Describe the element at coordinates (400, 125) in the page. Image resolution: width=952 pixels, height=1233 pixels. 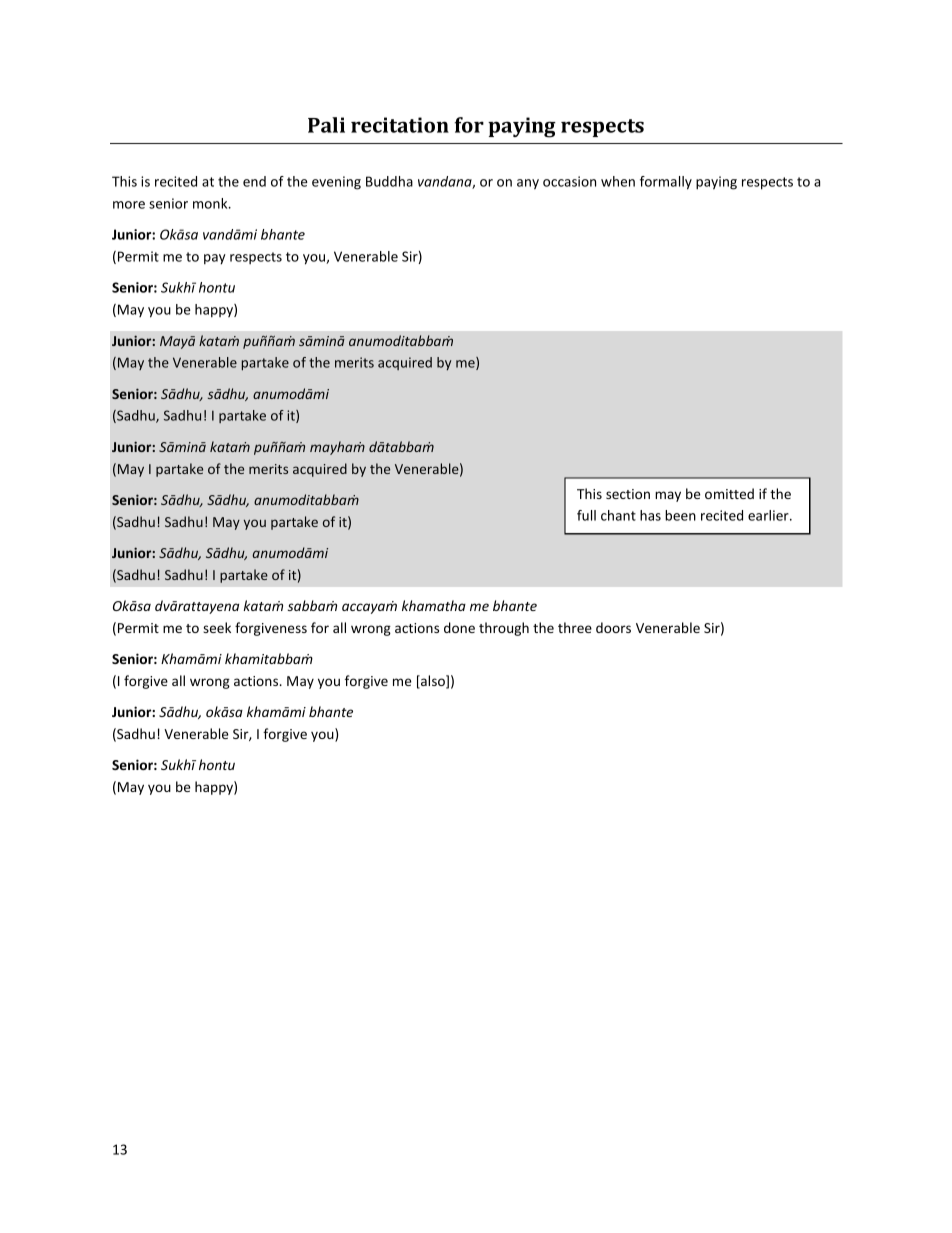
I see `recitation` at that location.
